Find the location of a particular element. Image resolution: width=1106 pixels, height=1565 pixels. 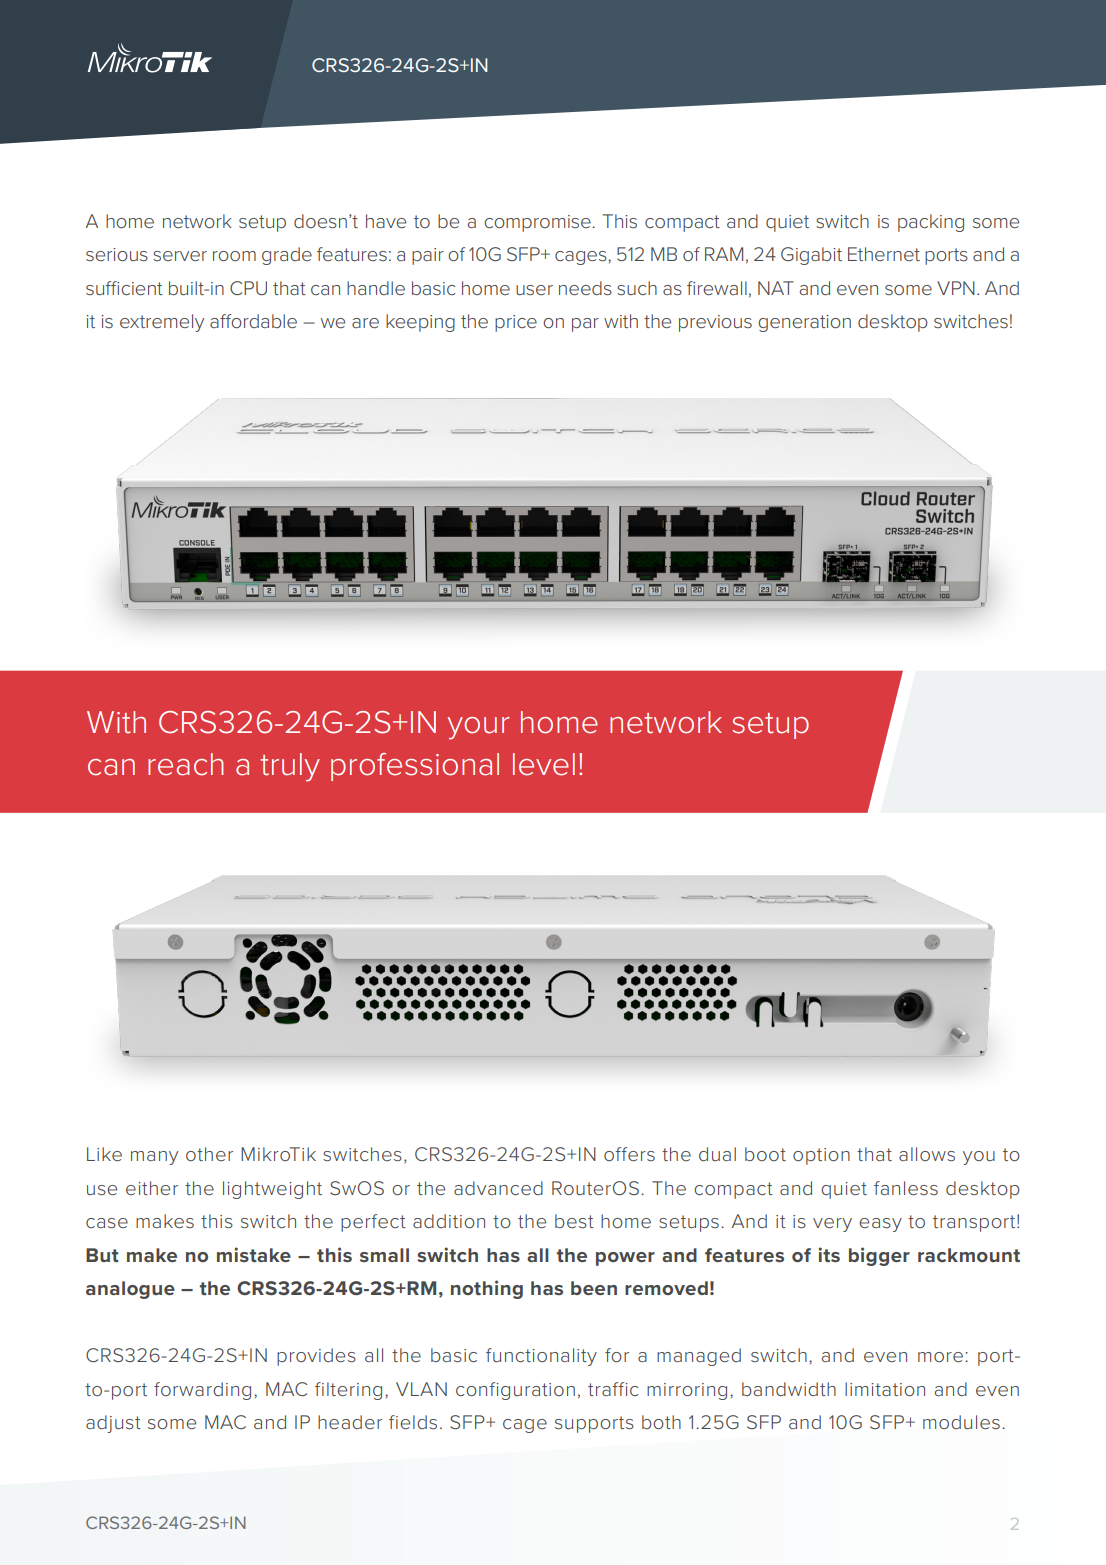

limitation is located at coordinates (885, 1389).
